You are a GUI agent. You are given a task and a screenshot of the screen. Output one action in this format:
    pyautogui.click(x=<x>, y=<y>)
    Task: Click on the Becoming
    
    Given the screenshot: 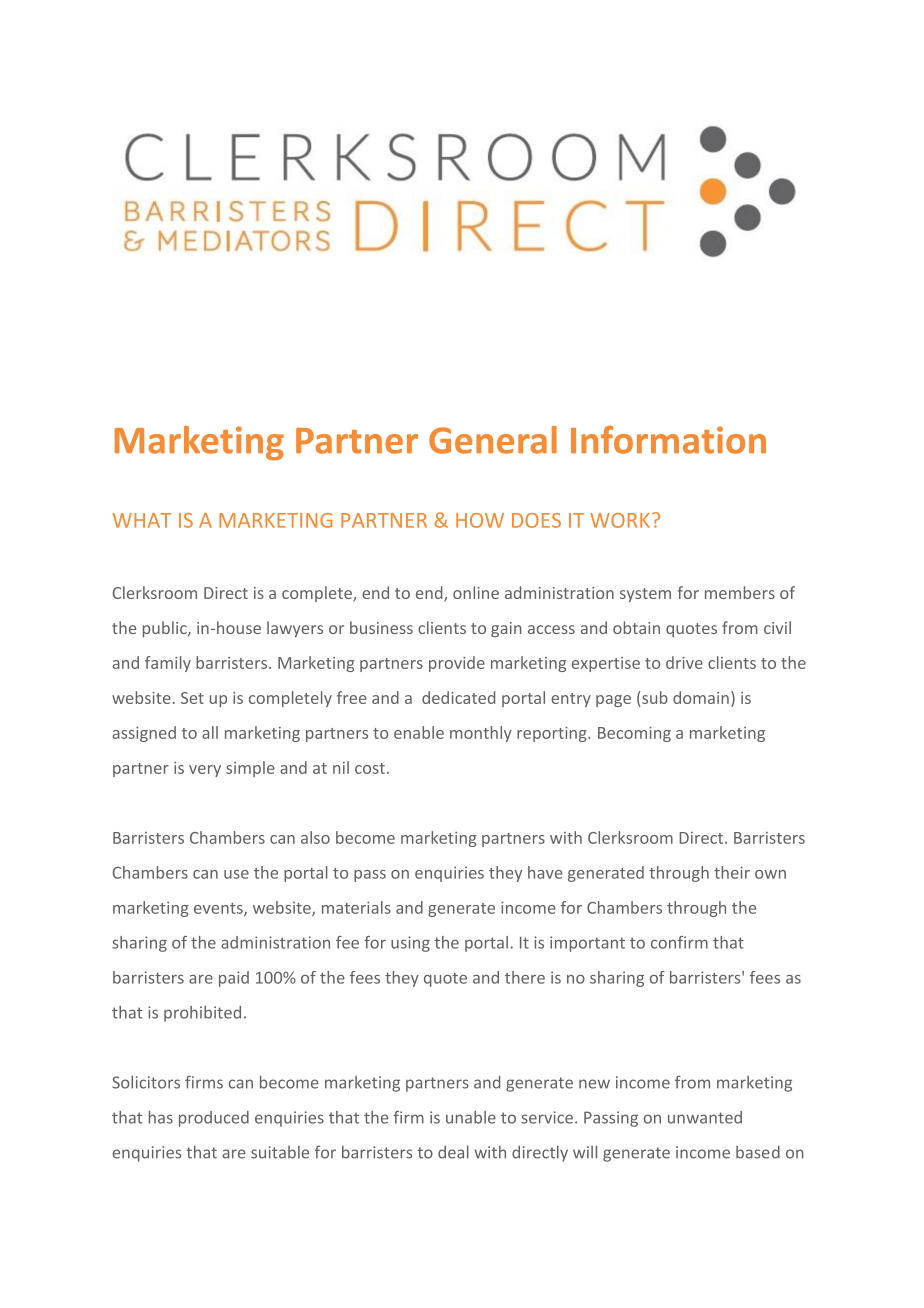 What is the action you would take?
    pyautogui.click(x=634, y=734)
